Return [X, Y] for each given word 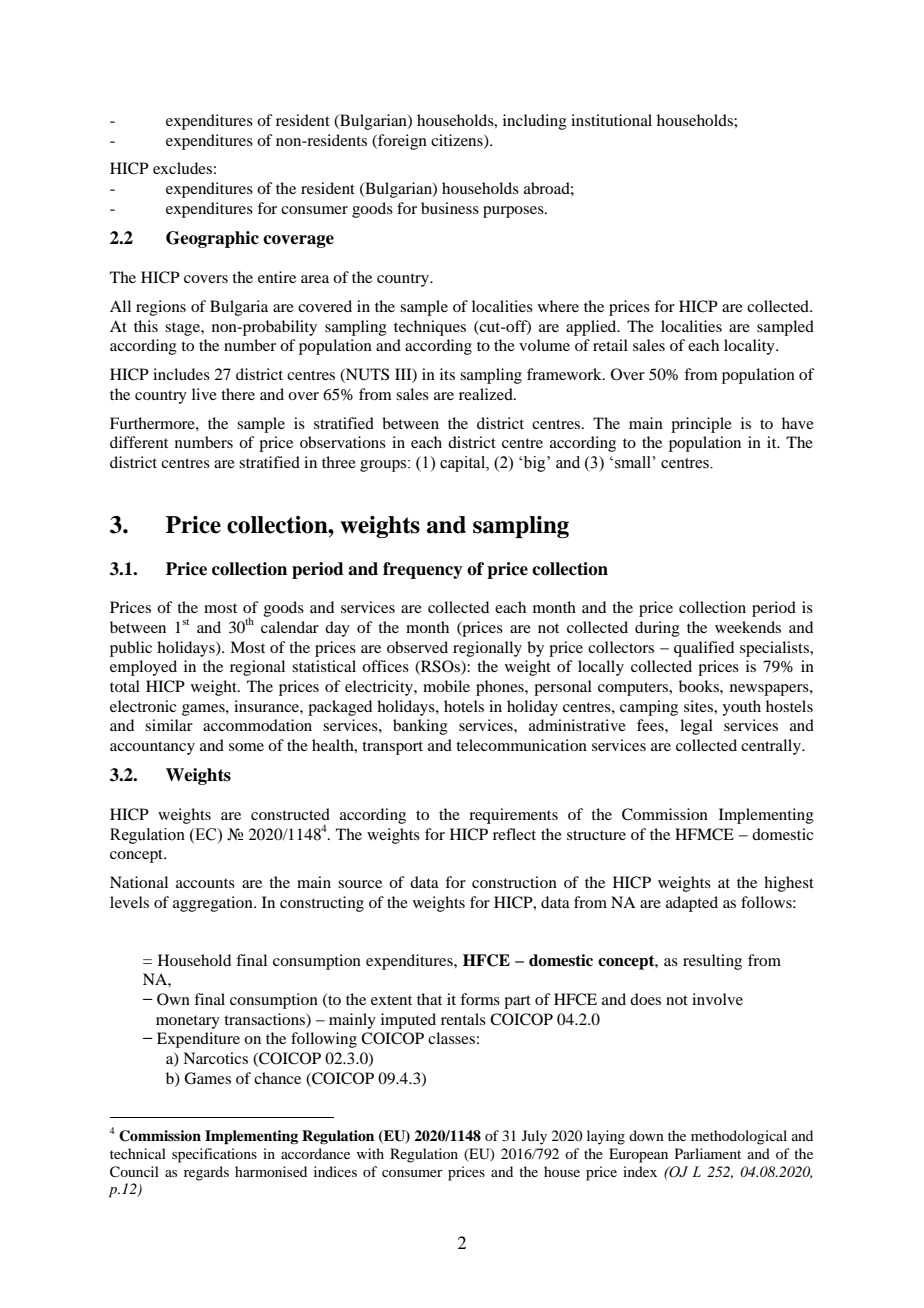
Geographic [212, 239]
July [534, 1137]
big [534, 464]
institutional [611, 120]
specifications [214, 1155]
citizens [458, 141]
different [139, 442]
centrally [772, 747]
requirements [513, 816]
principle [701, 425]
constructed [290, 814]
